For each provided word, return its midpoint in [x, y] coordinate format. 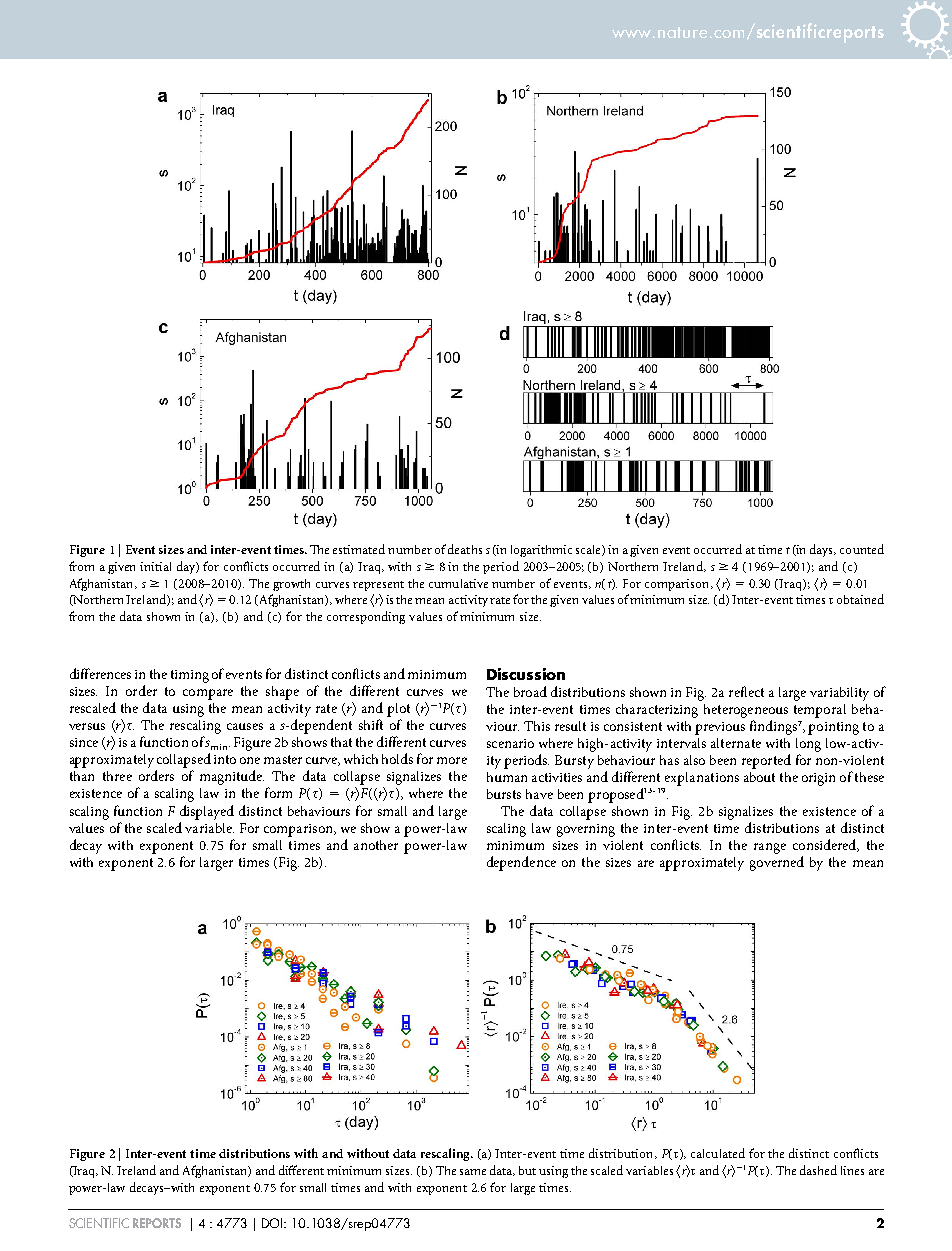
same [473, 1172]
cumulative [458, 583]
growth [291, 585]
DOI [274, 1223]
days [823, 550]
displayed [207, 812]
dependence [521, 863]
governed [777, 863]
